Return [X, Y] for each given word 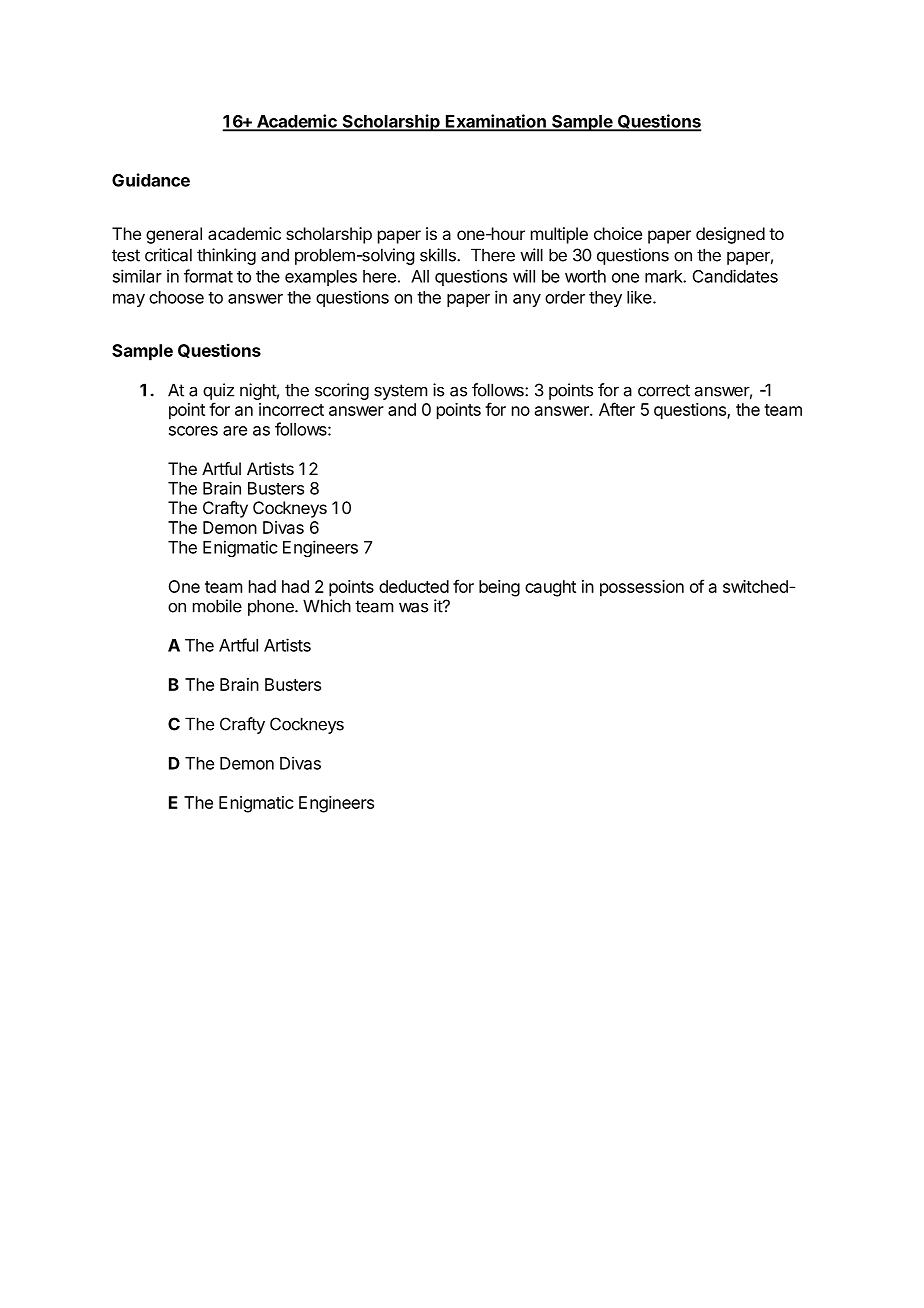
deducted [414, 586]
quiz [218, 391]
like [640, 297]
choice [618, 233]
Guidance [151, 180]
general [174, 235]
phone [272, 607]
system [400, 392]
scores [193, 431]
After [617, 409]
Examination [496, 122]
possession [642, 588]
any [527, 300]
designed [730, 235]
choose [176, 297]
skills [439, 255]
